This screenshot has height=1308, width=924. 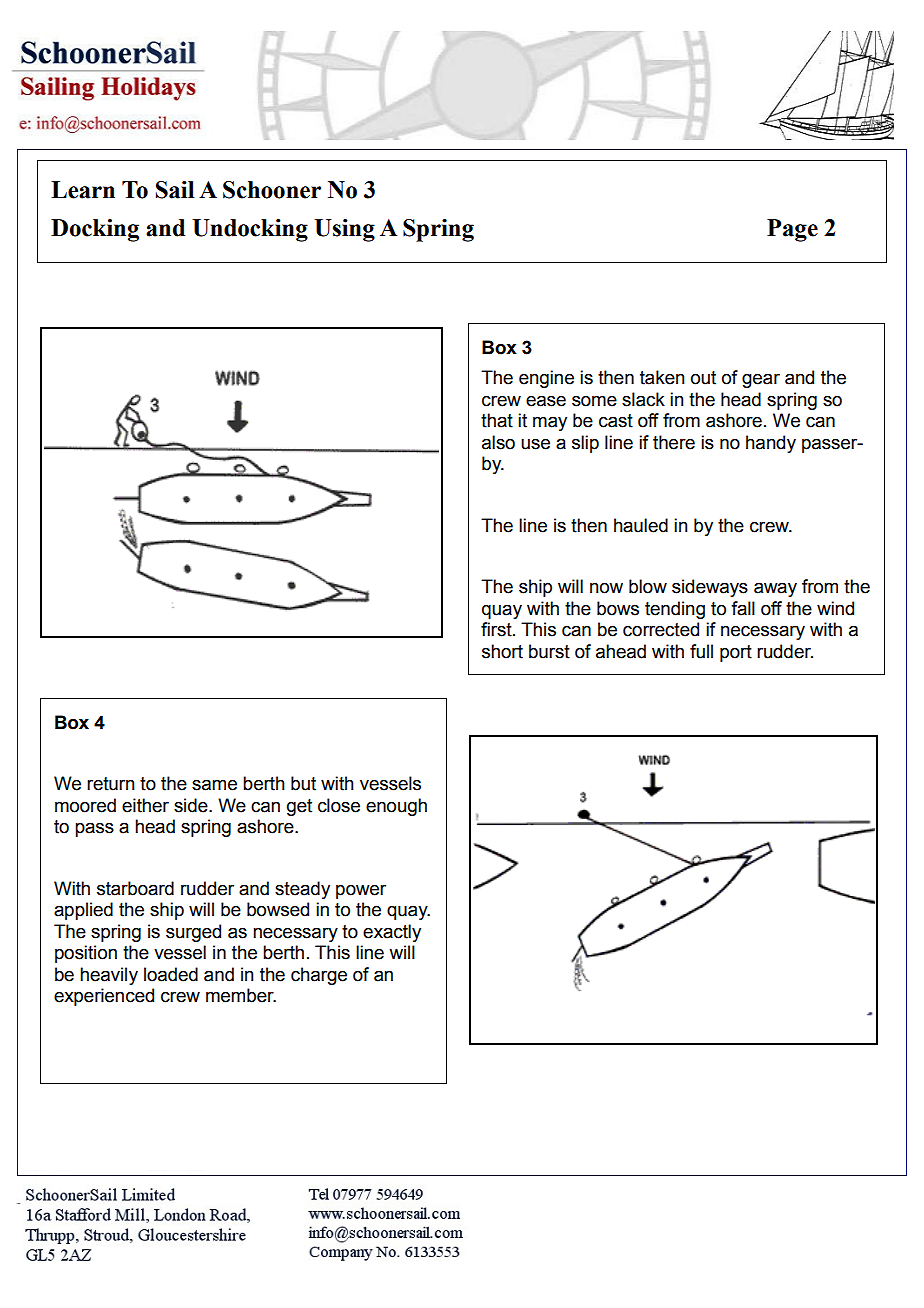 What do you see at coordinates (736, 653) in the screenshot?
I see `port` at bounding box center [736, 653].
